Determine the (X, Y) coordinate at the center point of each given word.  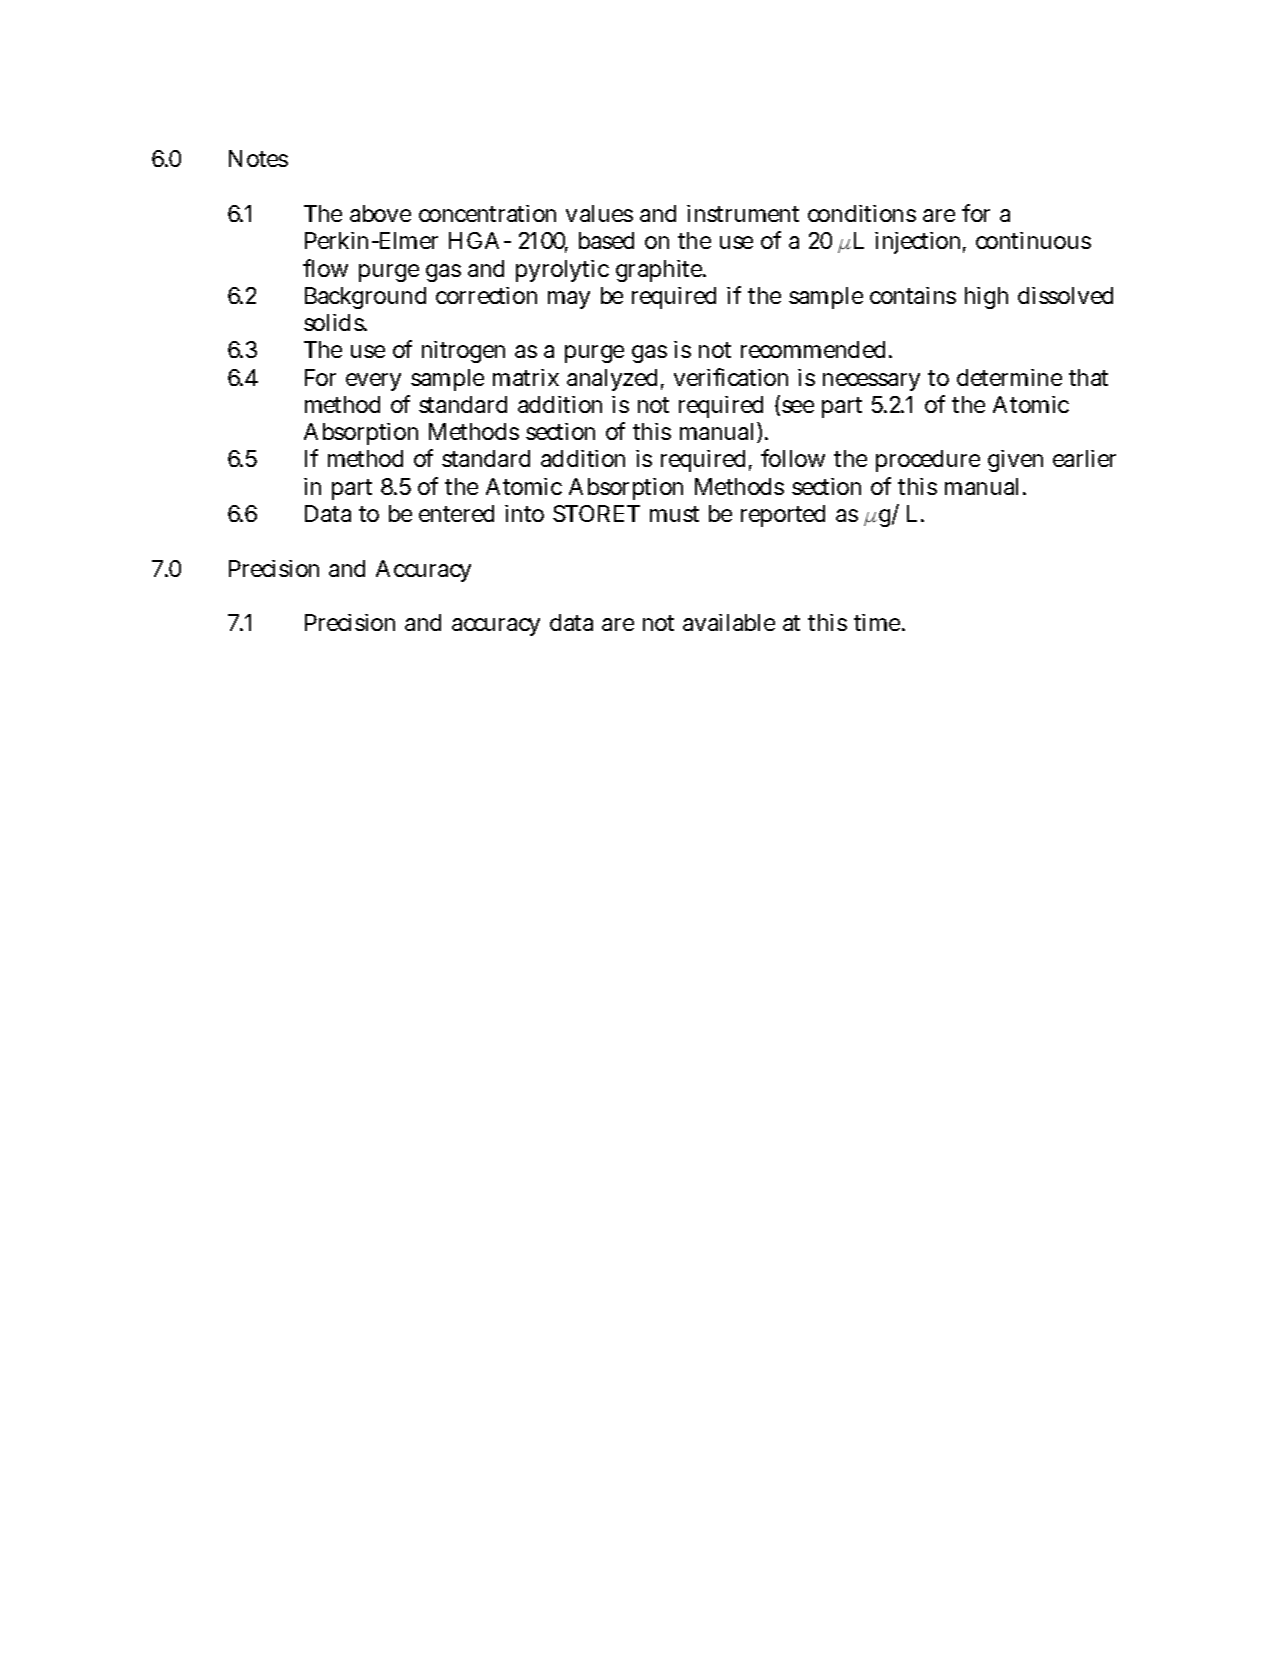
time (879, 622)
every (373, 382)
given (1015, 461)
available (729, 622)
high (986, 298)
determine (1009, 377)
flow (325, 268)
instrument (743, 213)
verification (731, 377)
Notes (258, 158)
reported (783, 516)
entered (456, 513)
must (674, 514)
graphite (660, 271)
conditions (862, 213)
